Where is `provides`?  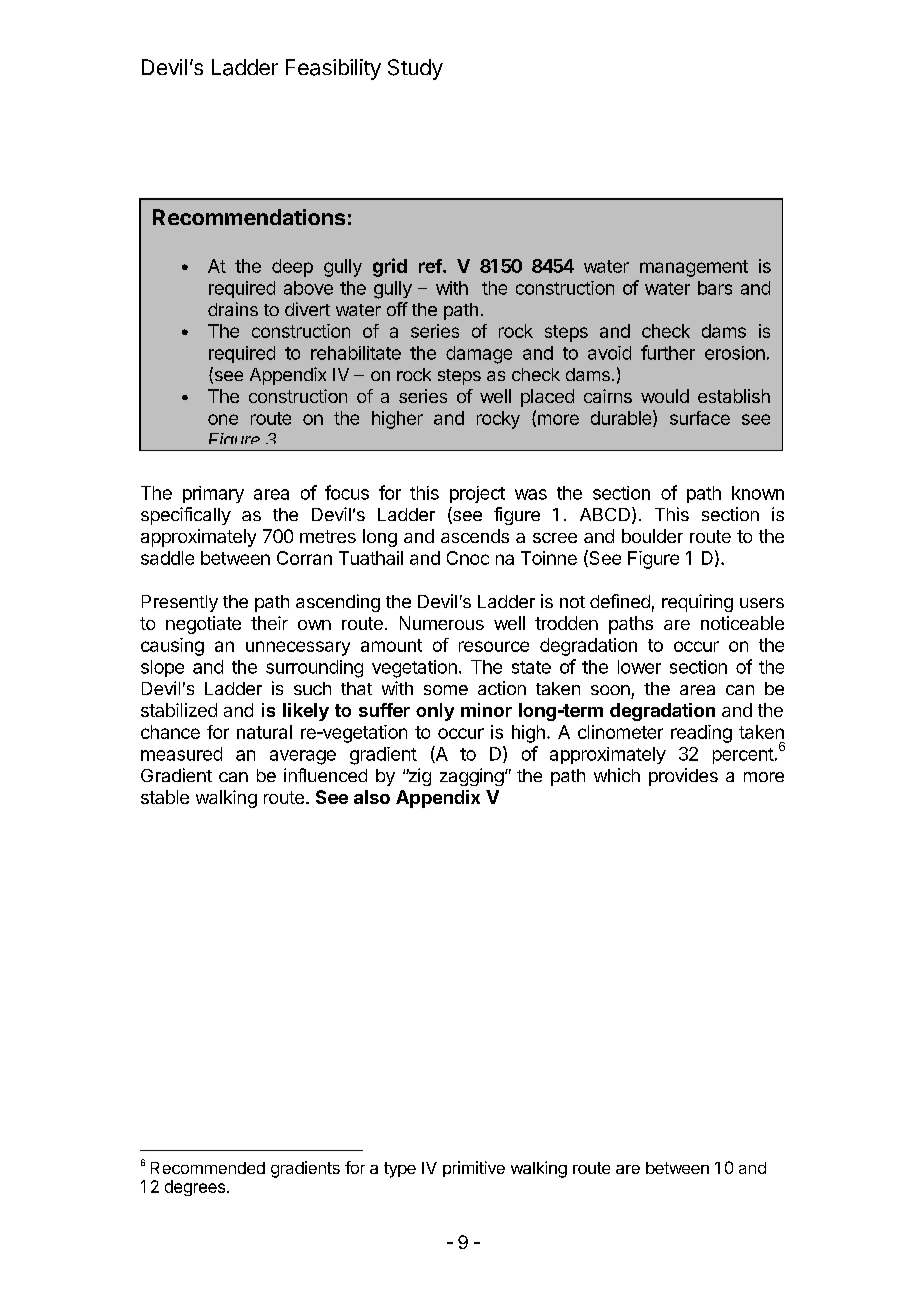 provides is located at coordinates (683, 777).
